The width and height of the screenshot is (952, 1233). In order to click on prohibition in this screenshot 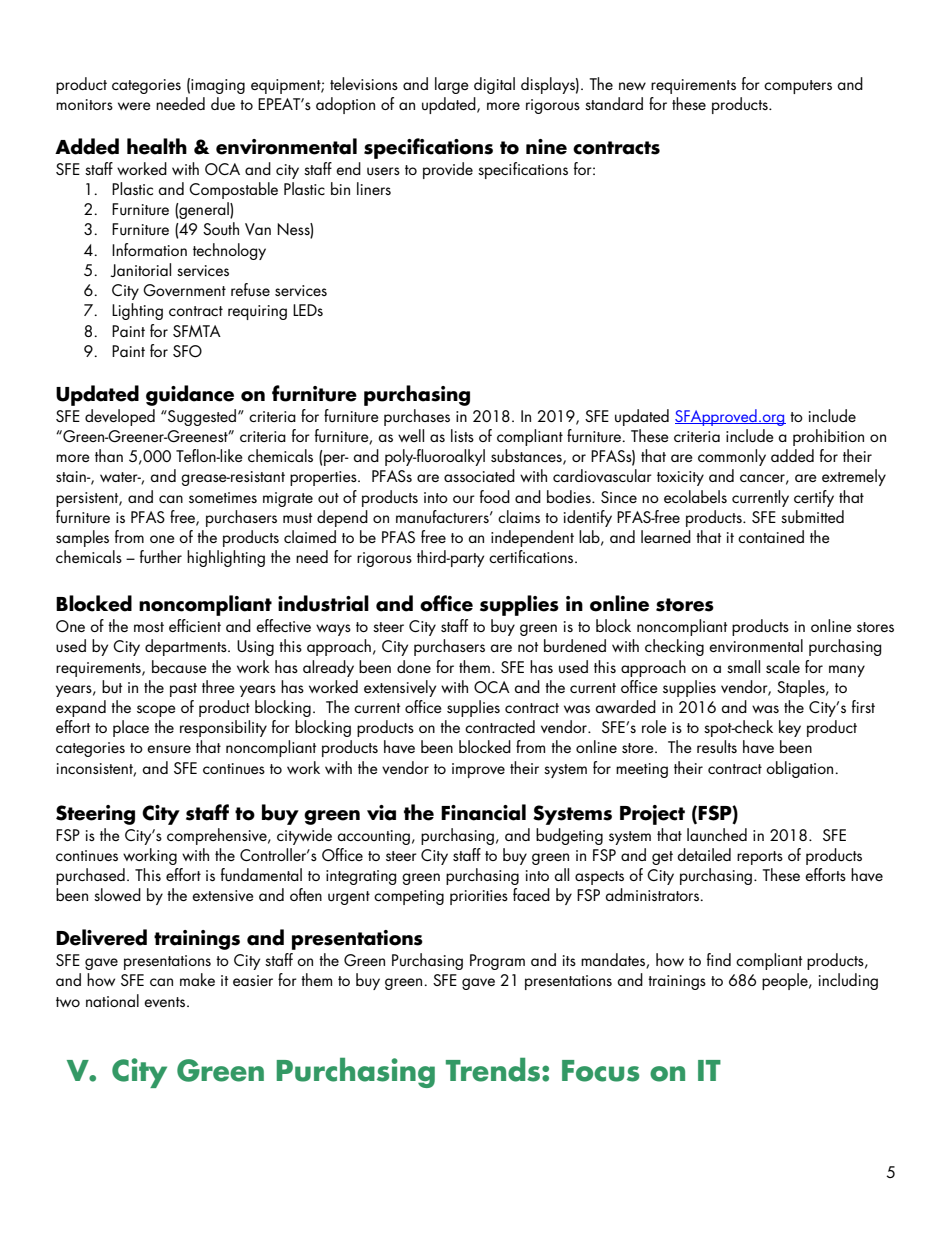, I will do `click(828, 437)`.
